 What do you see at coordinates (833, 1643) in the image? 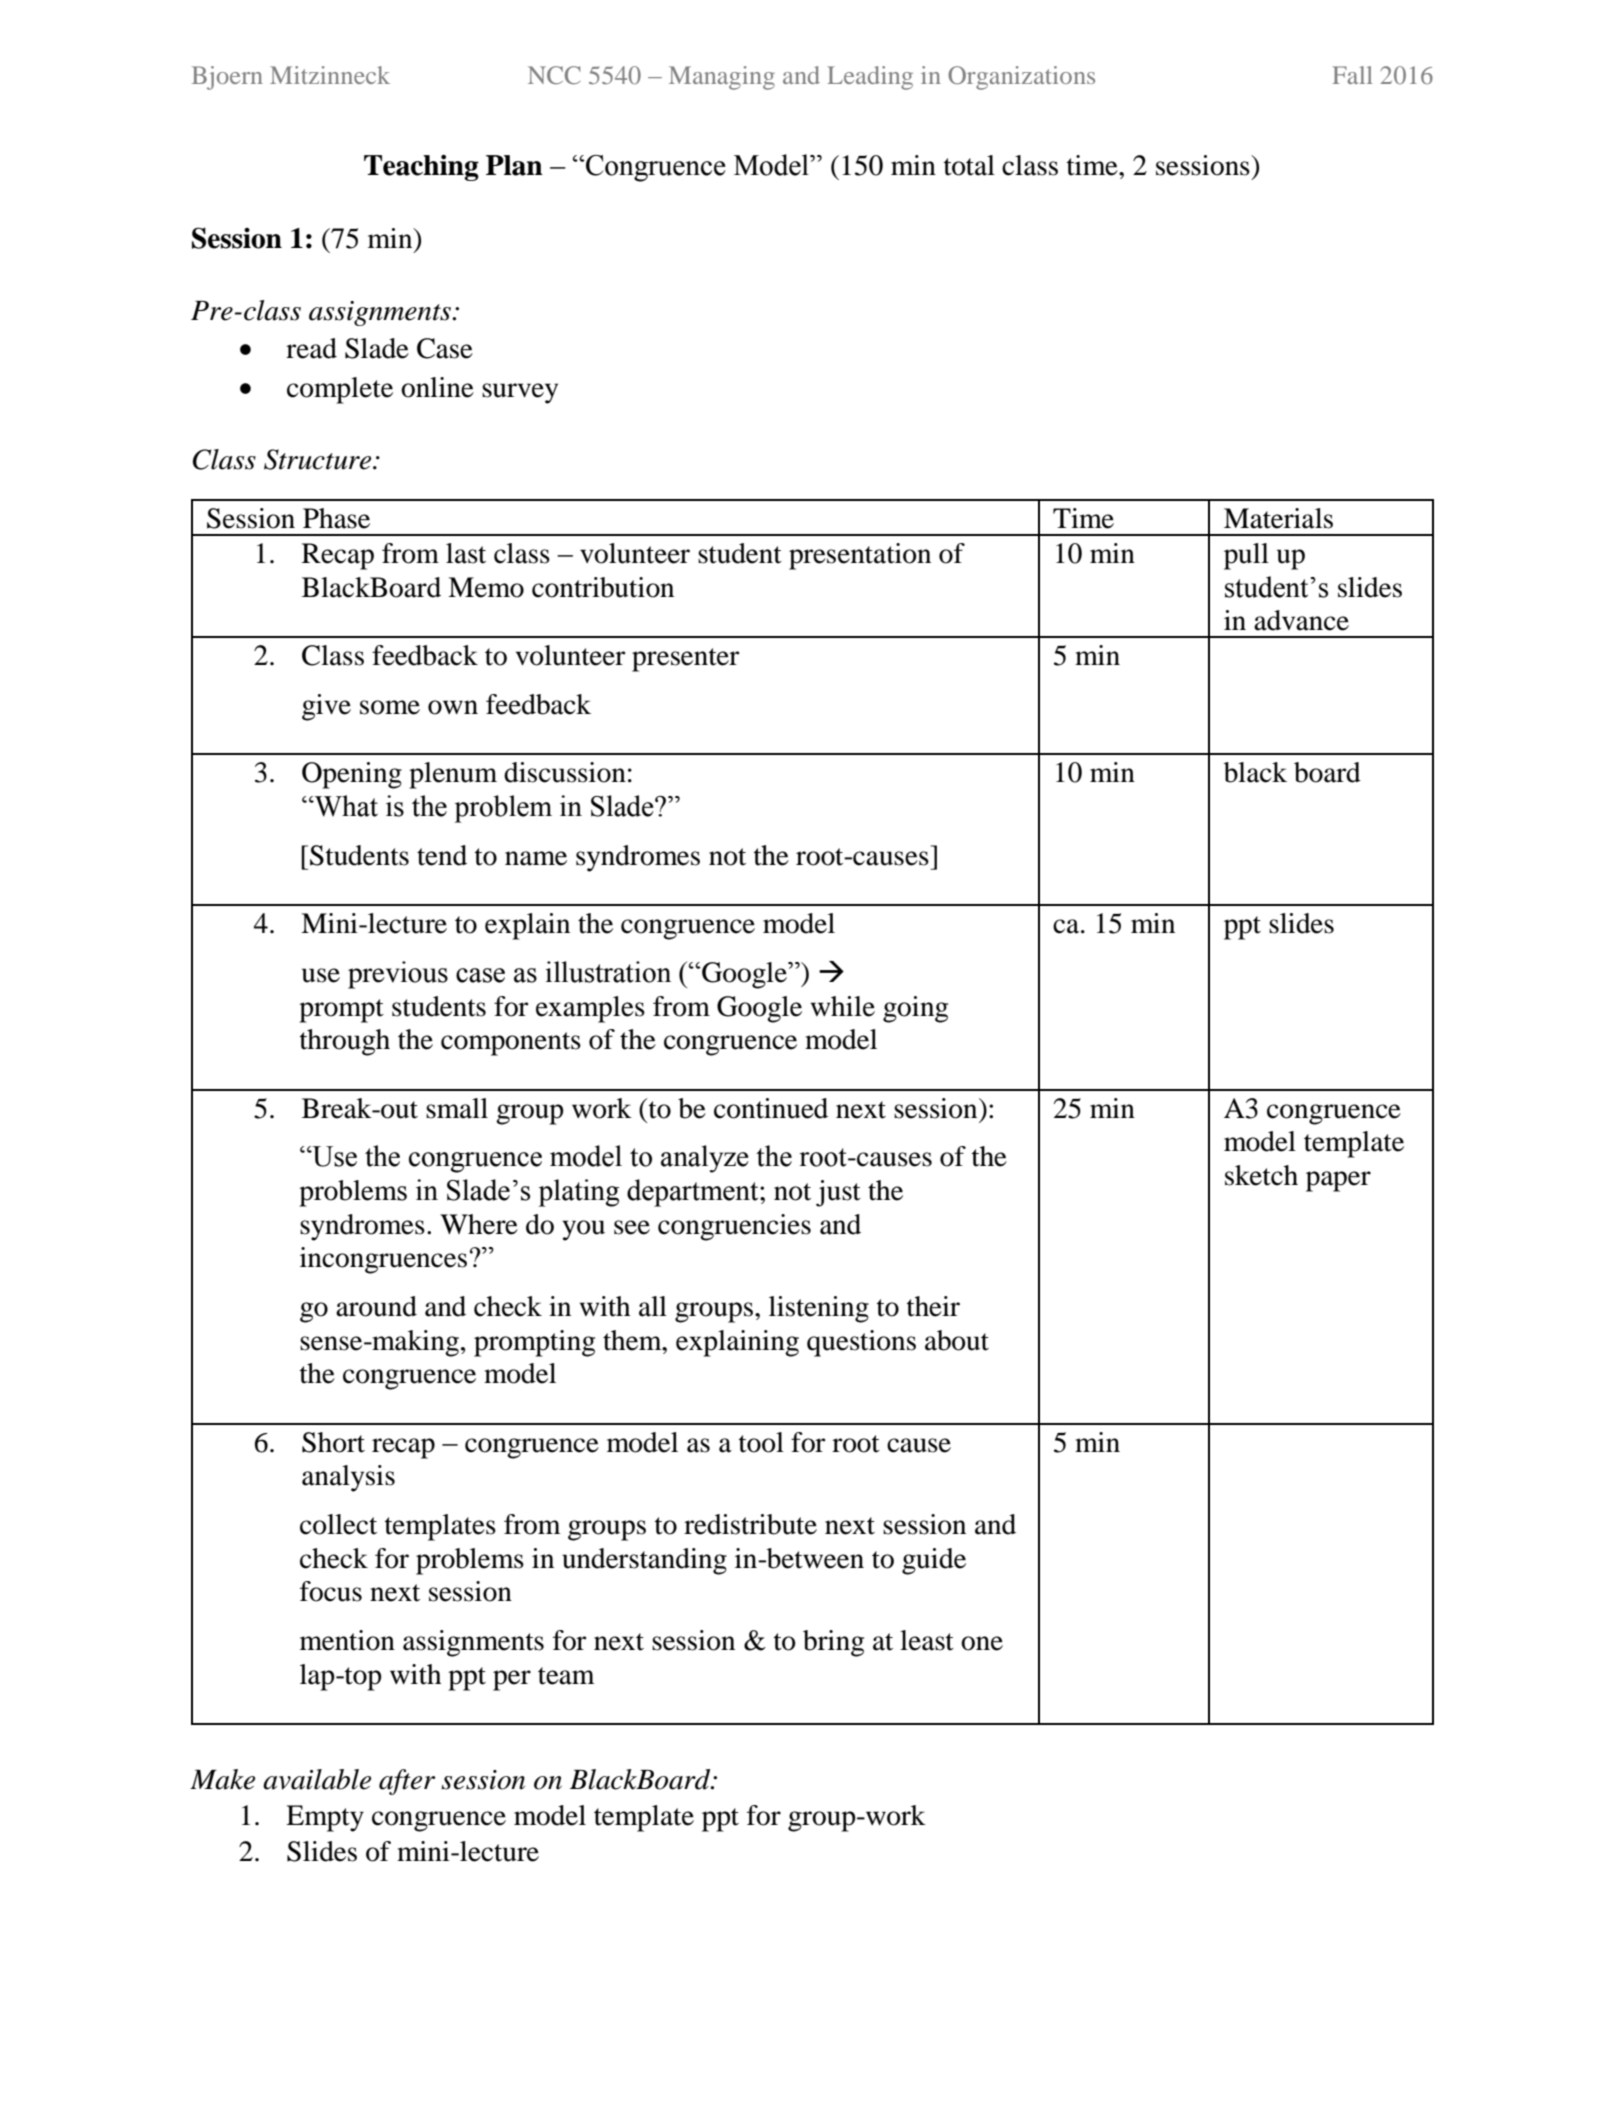
I see `bring` at bounding box center [833, 1643].
